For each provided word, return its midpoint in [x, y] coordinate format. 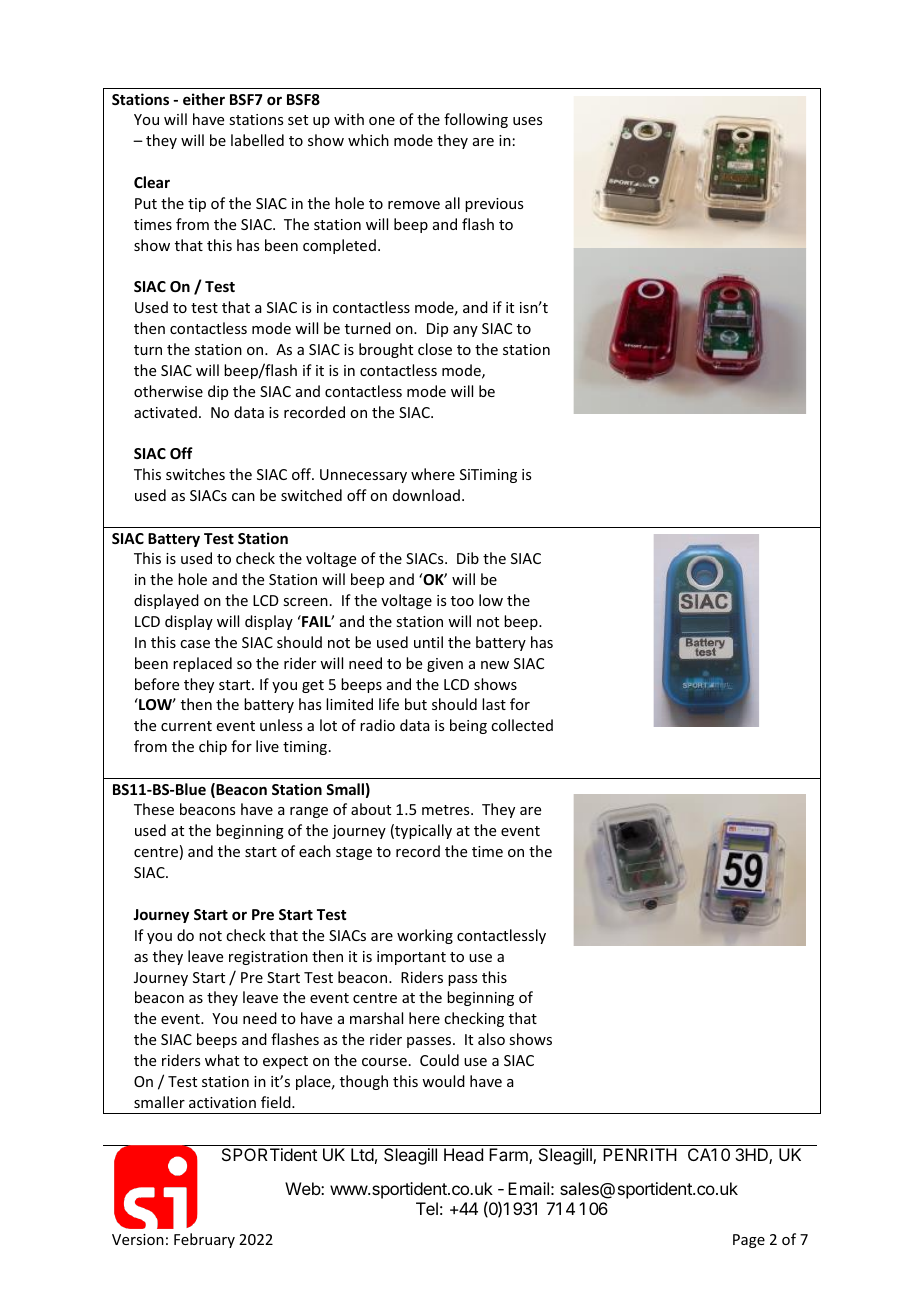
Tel [427, 1208]
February [204, 1240]
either [204, 99]
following [476, 120]
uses [527, 121]
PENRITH [640, 1154]
